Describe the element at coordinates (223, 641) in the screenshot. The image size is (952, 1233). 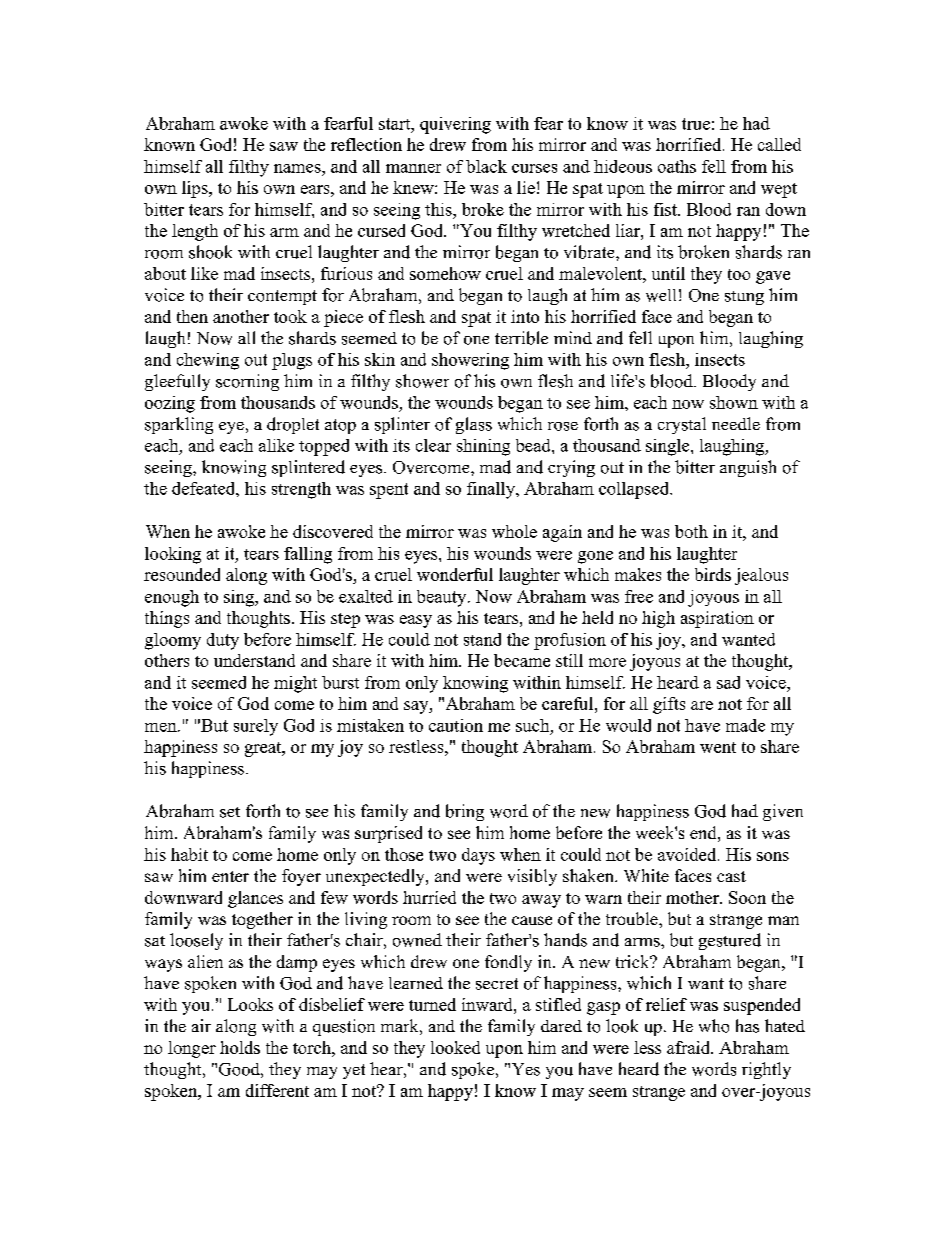
I see `duty` at that location.
